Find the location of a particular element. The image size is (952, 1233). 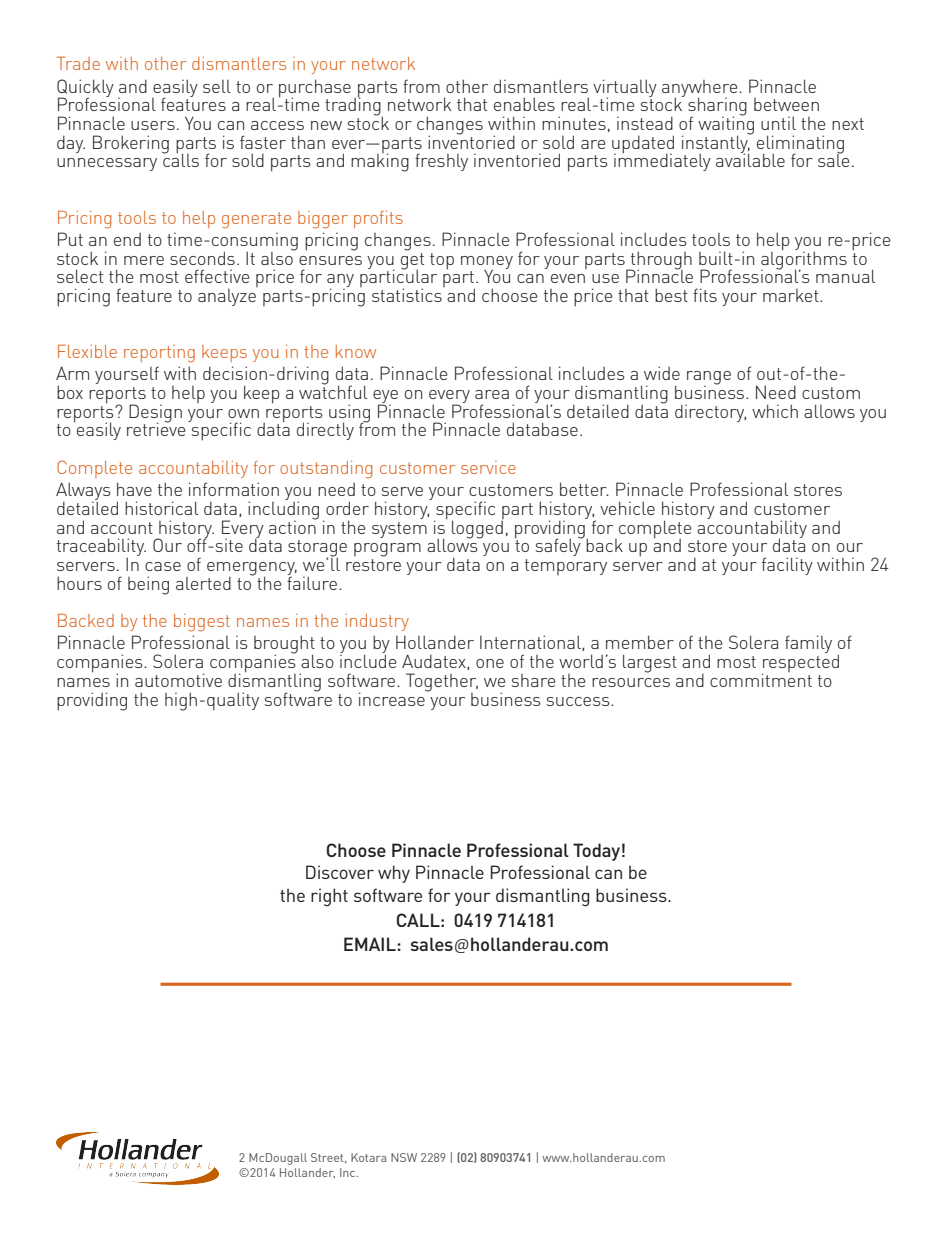

right is located at coordinates (329, 897).
